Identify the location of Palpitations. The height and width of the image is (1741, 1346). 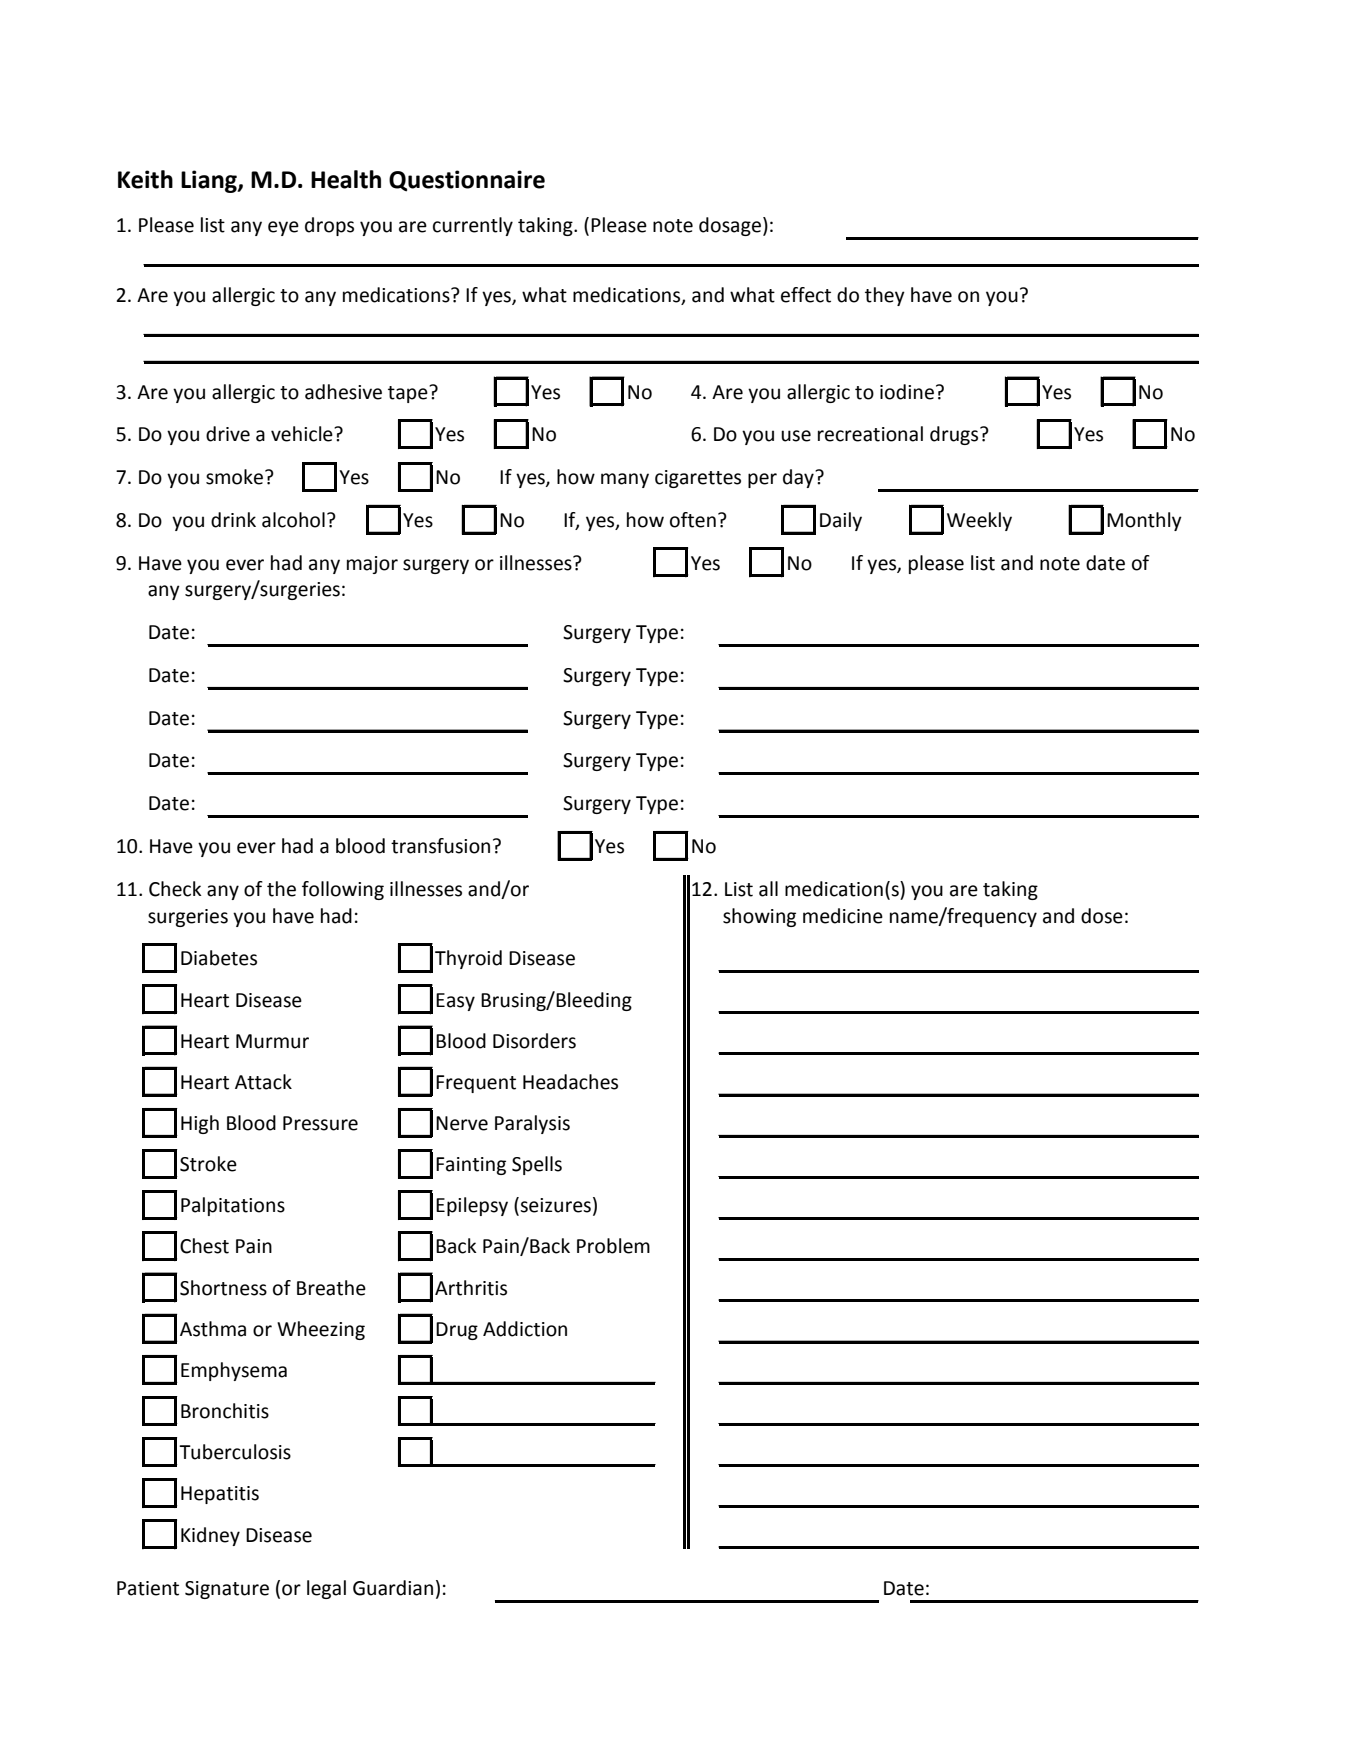
(233, 1206).
